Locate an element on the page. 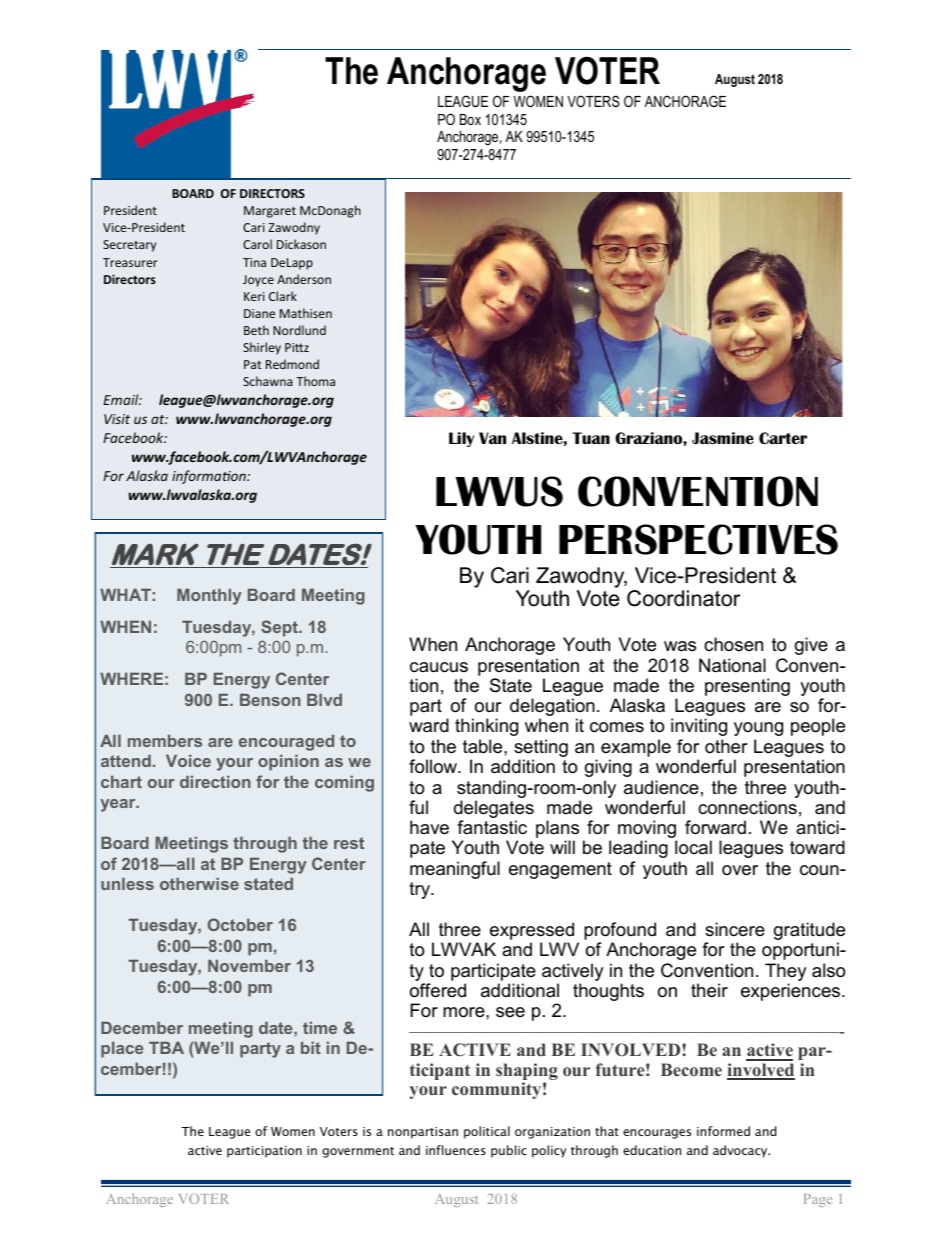  meaningful is located at coordinates (455, 870).
